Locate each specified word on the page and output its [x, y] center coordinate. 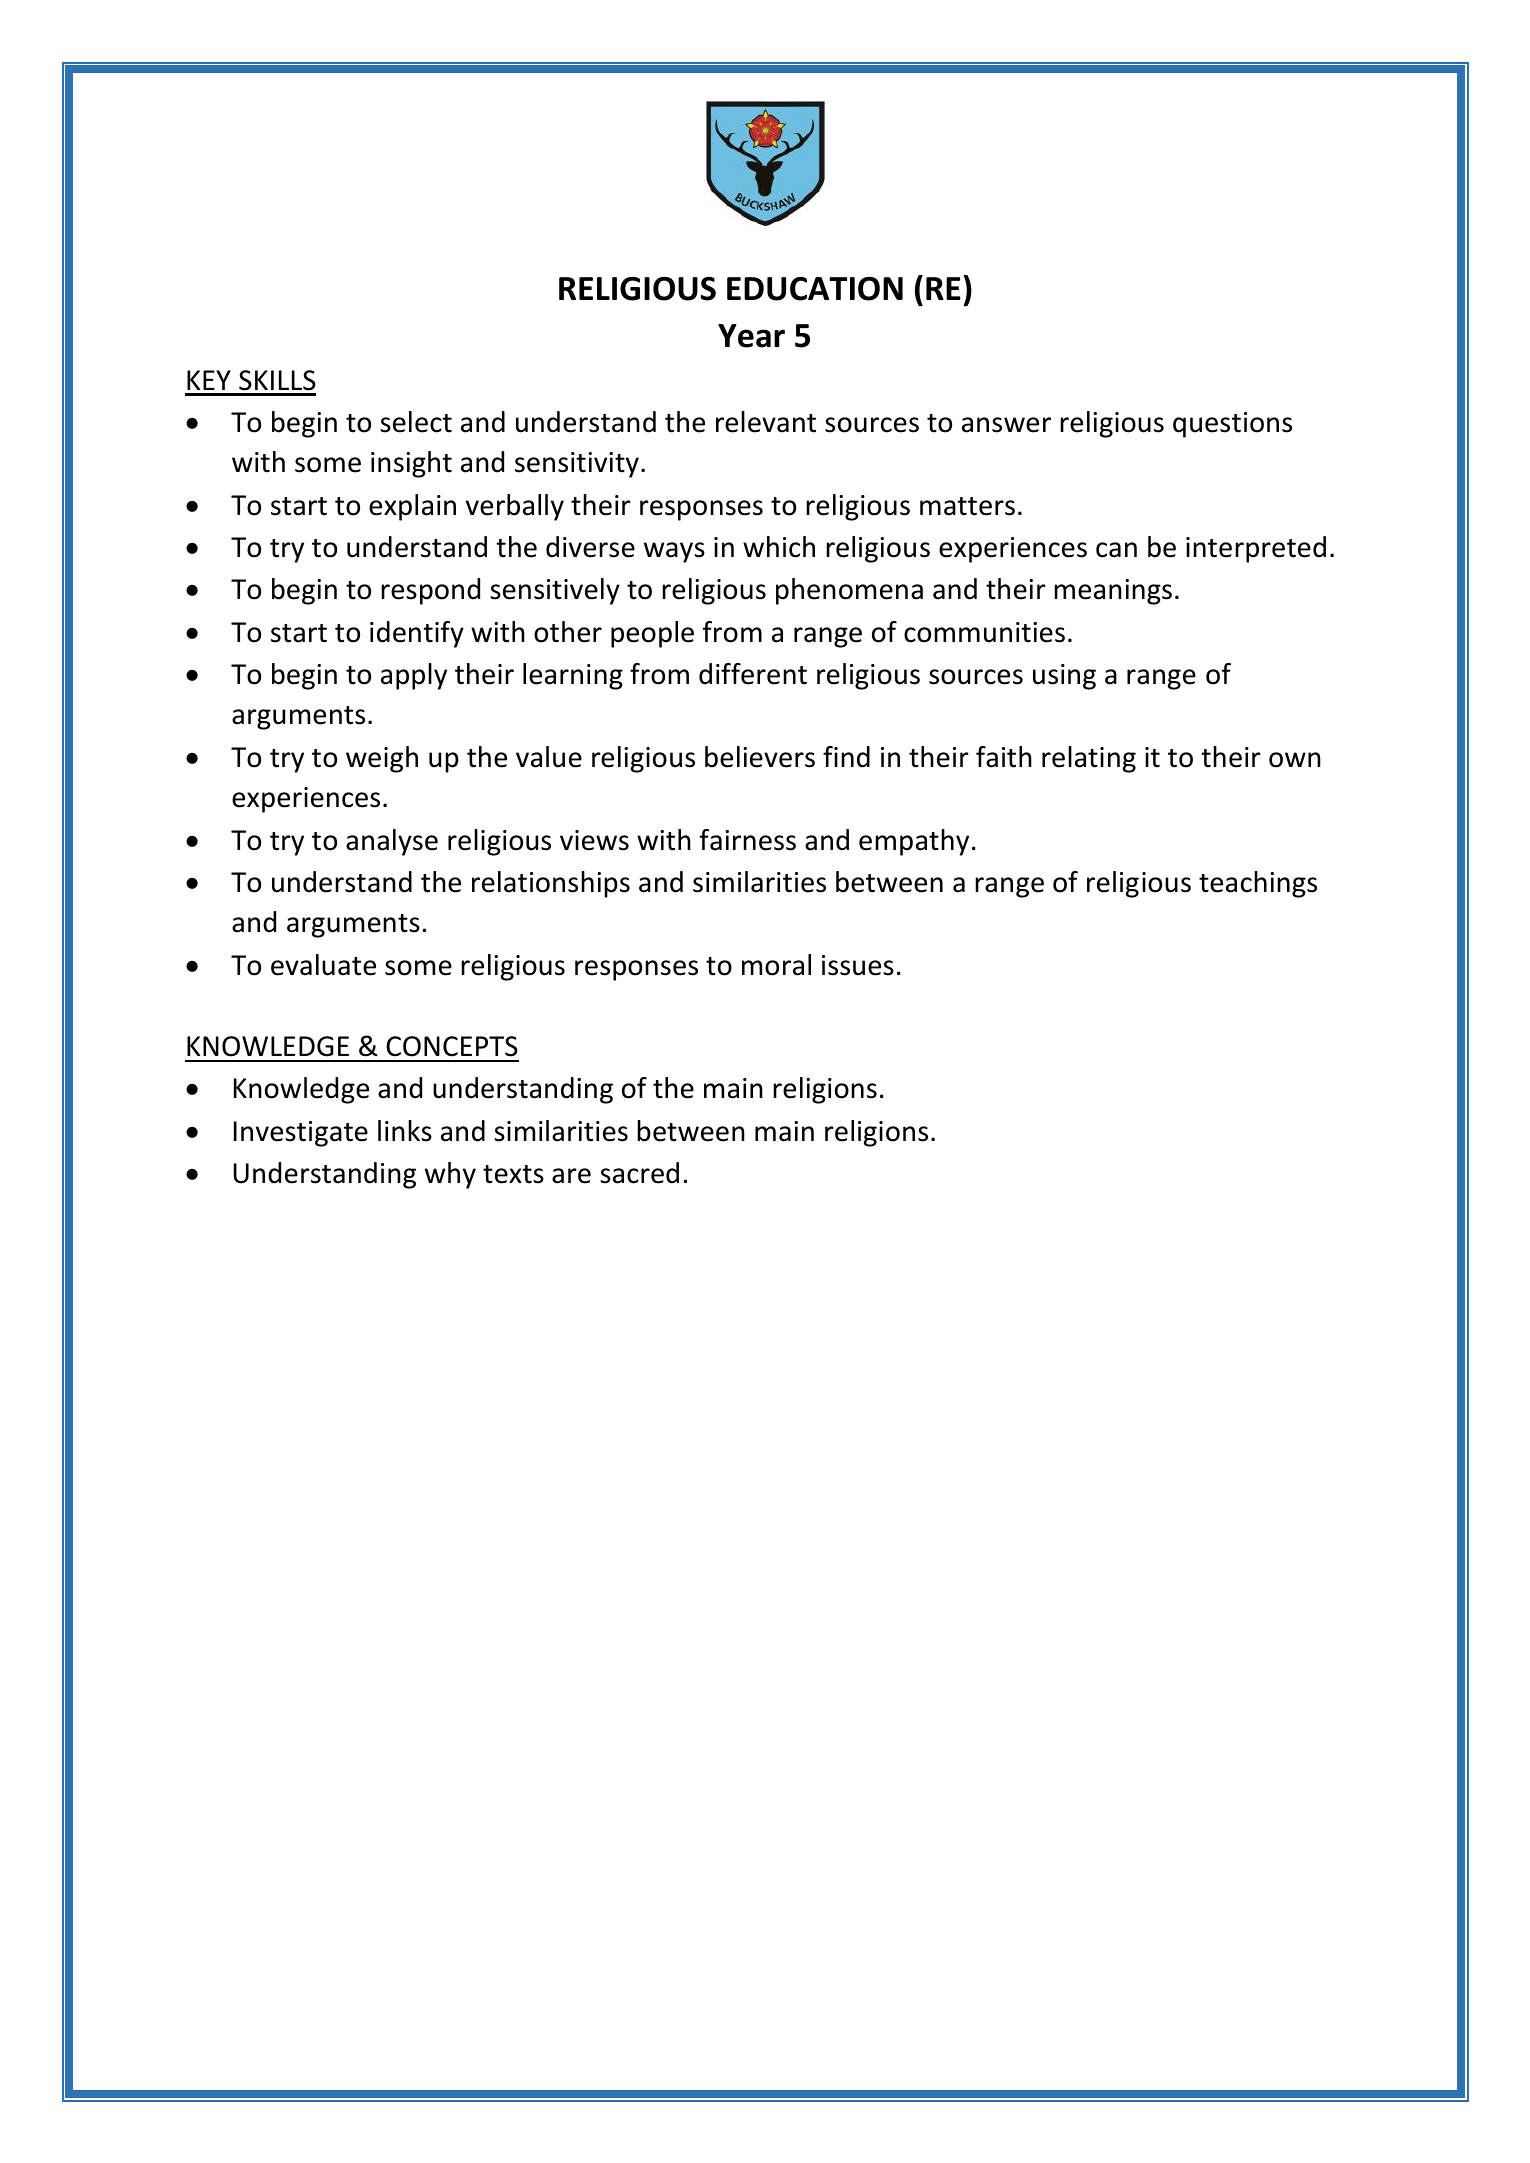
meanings [1113, 592]
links [405, 1131]
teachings [1258, 884]
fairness [748, 840]
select [416, 422]
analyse [392, 842]
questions [1232, 425]
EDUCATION [815, 289]
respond [430, 591]
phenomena [849, 591]
